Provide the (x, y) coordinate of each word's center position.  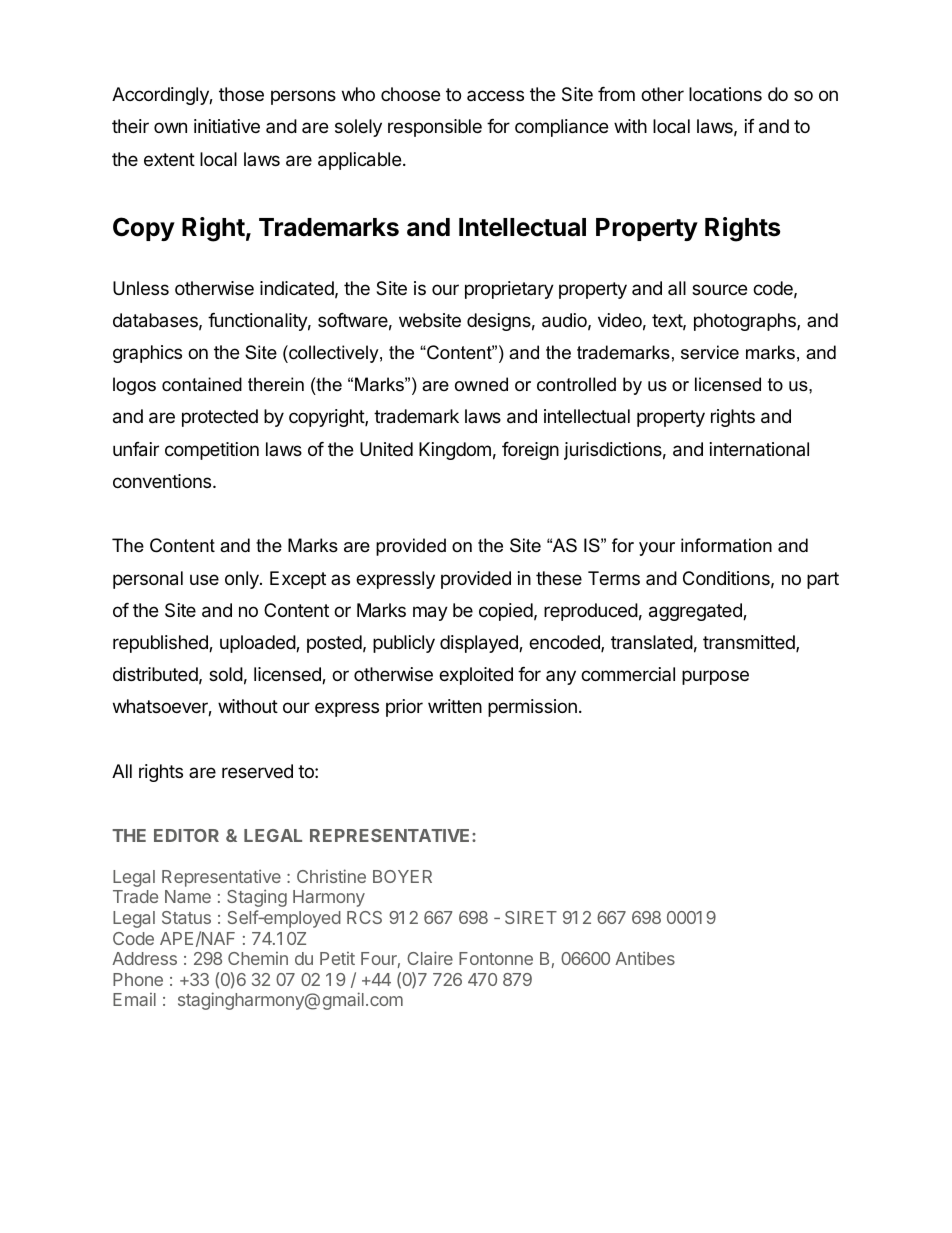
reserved (257, 771)
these (559, 578)
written (455, 706)
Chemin (258, 958)
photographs (746, 322)
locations (725, 94)
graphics (147, 354)
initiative (227, 126)
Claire (430, 958)
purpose (715, 677)
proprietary (509, 290)
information (726, 545)
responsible (435, 128)
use (204, 579)
